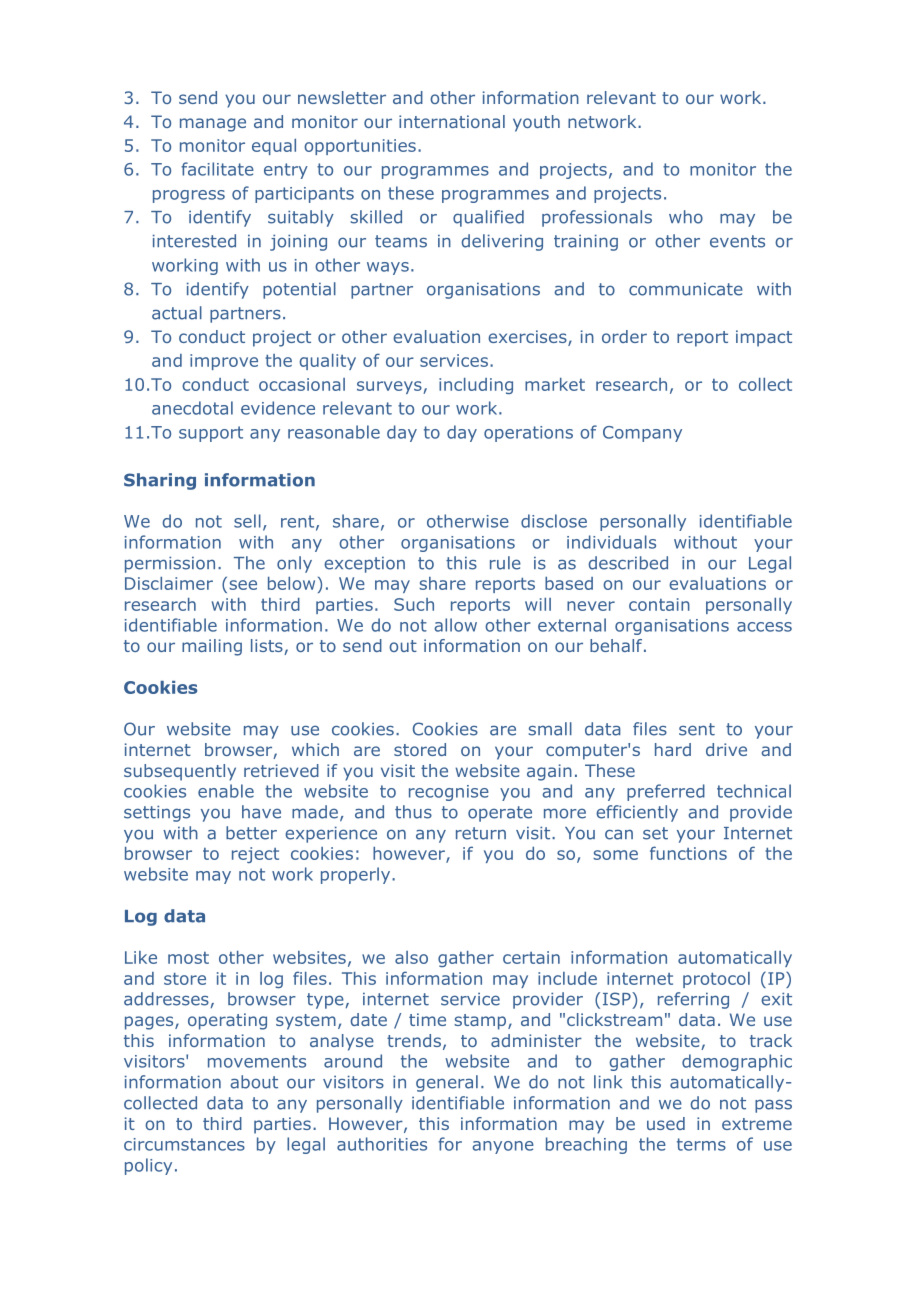 This document has height=1308, width=924. I want to click on who, so click(686, 217).
